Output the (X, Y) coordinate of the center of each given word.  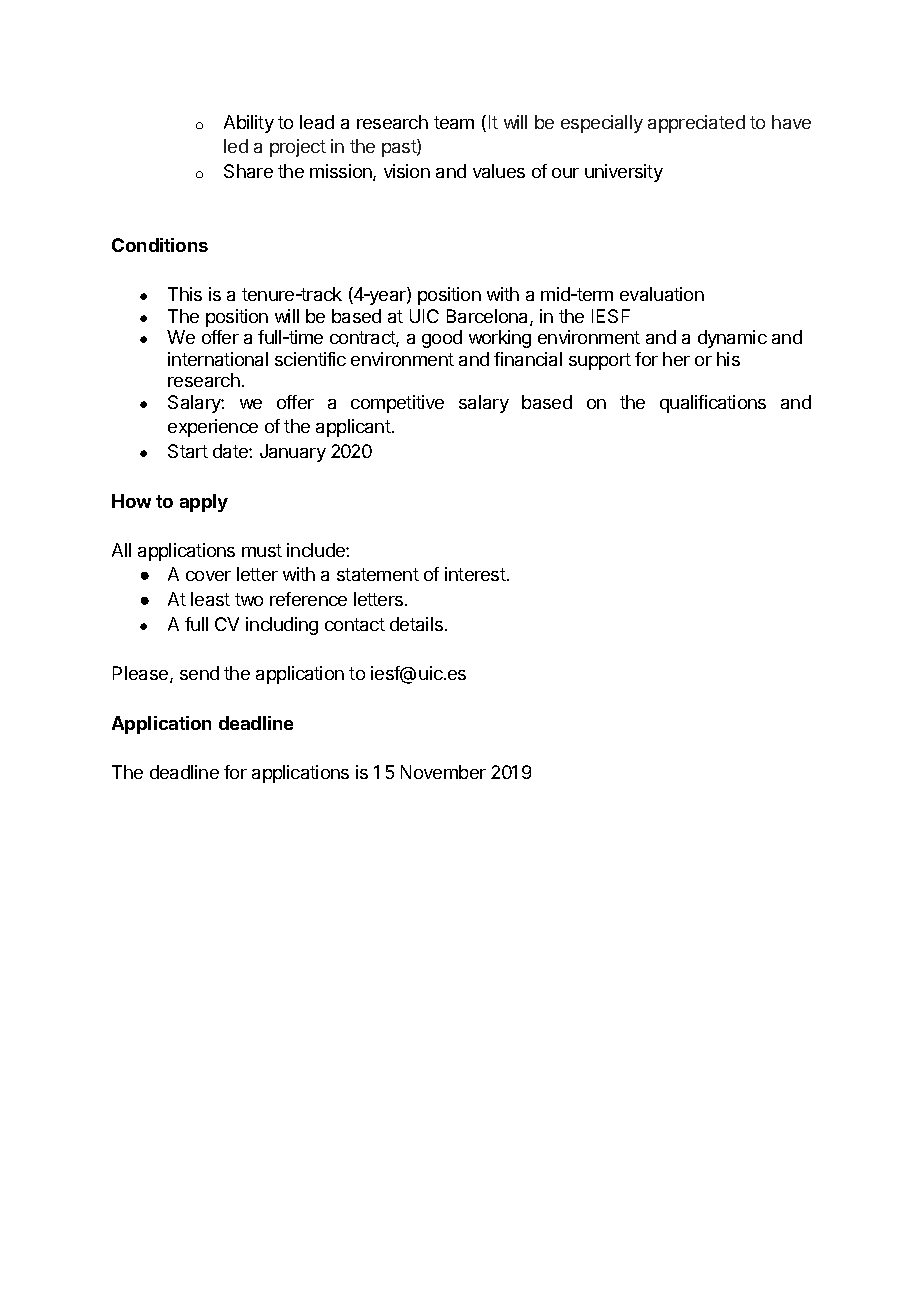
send (199, 673)
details (416, 624)
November (443, 772)
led (236, 146)
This (185, 294)
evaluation (662, 294)
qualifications (713, 404)
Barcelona (489, 317)
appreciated (696, 124)
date (231, 451)
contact (355, 624)
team (454, 122)
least (210, 599)
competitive (397, 404)
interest (475, 574)
